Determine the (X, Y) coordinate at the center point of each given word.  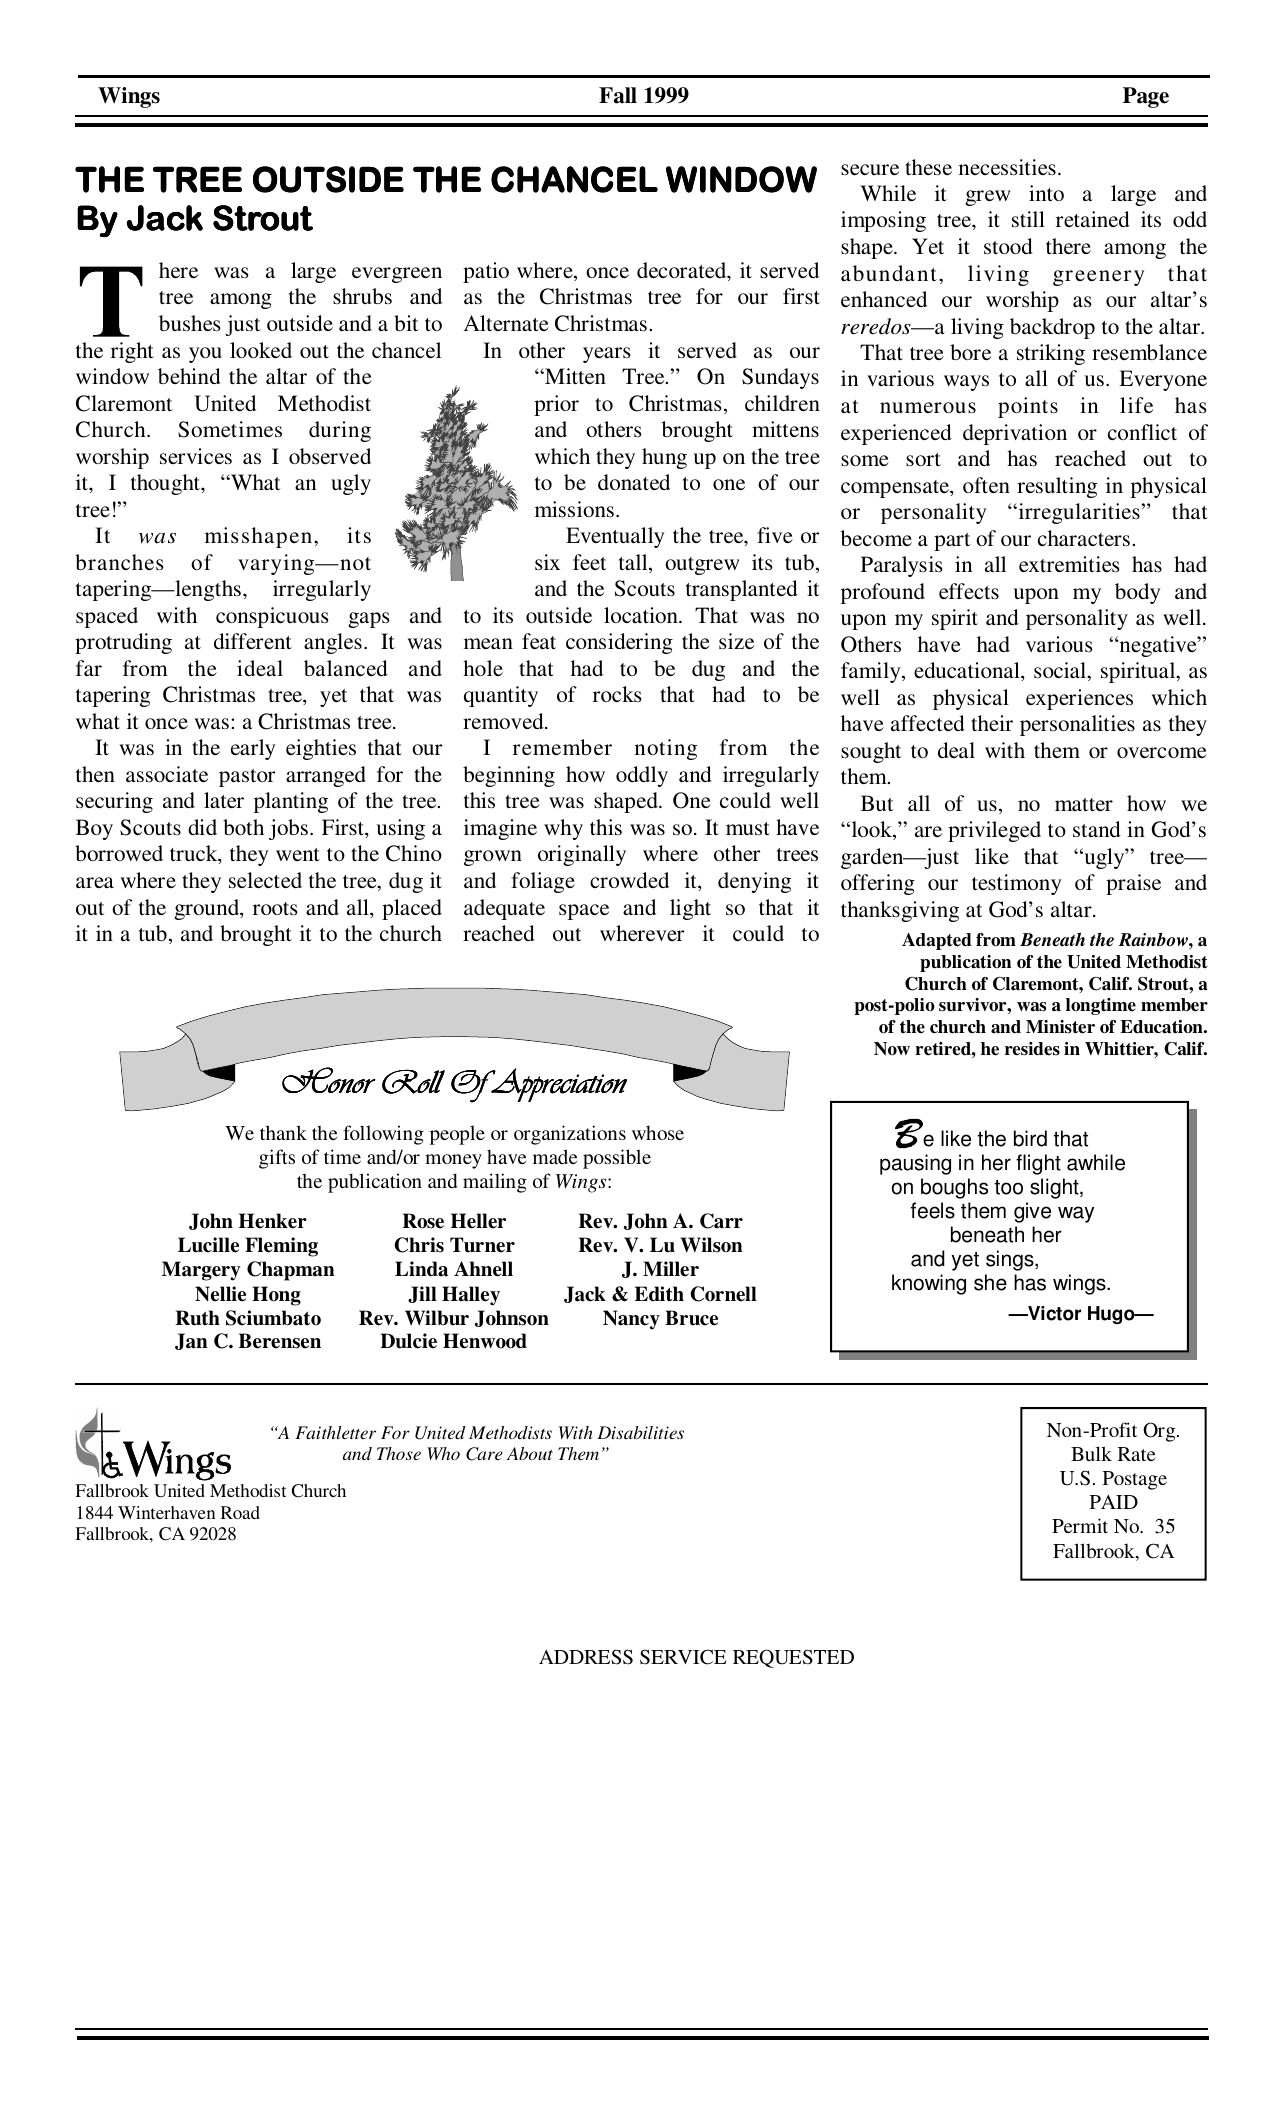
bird (1030, 1138)
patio (486, 272)
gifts (277, 1159)
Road (240, 1512)
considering (619, 643)
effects (969, 591)
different (253, 641)
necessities (1007, 167)
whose (658, 1132)
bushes (190, 323)
